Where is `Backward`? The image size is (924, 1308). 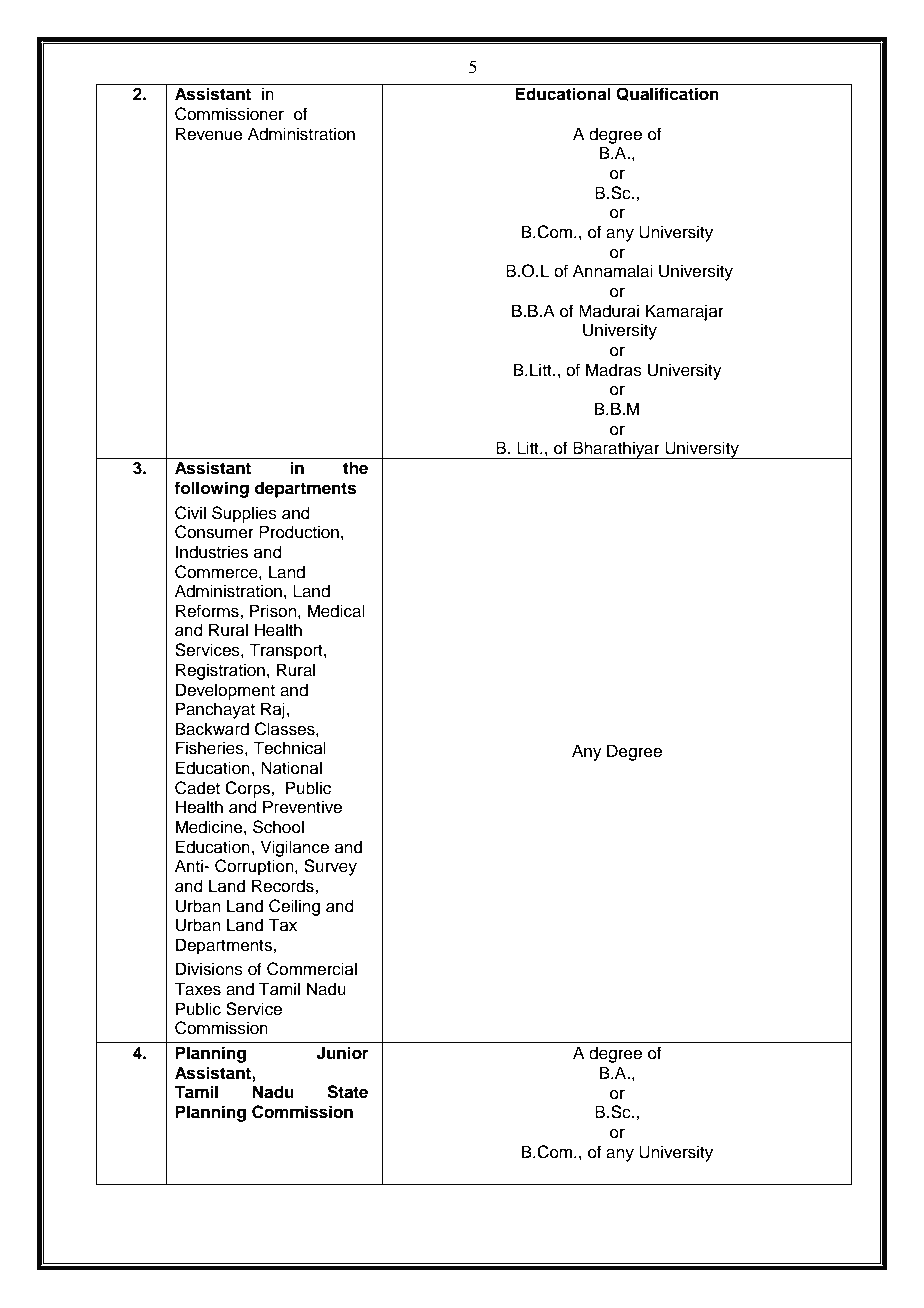 Backward is located at coordinates (212, 729).
